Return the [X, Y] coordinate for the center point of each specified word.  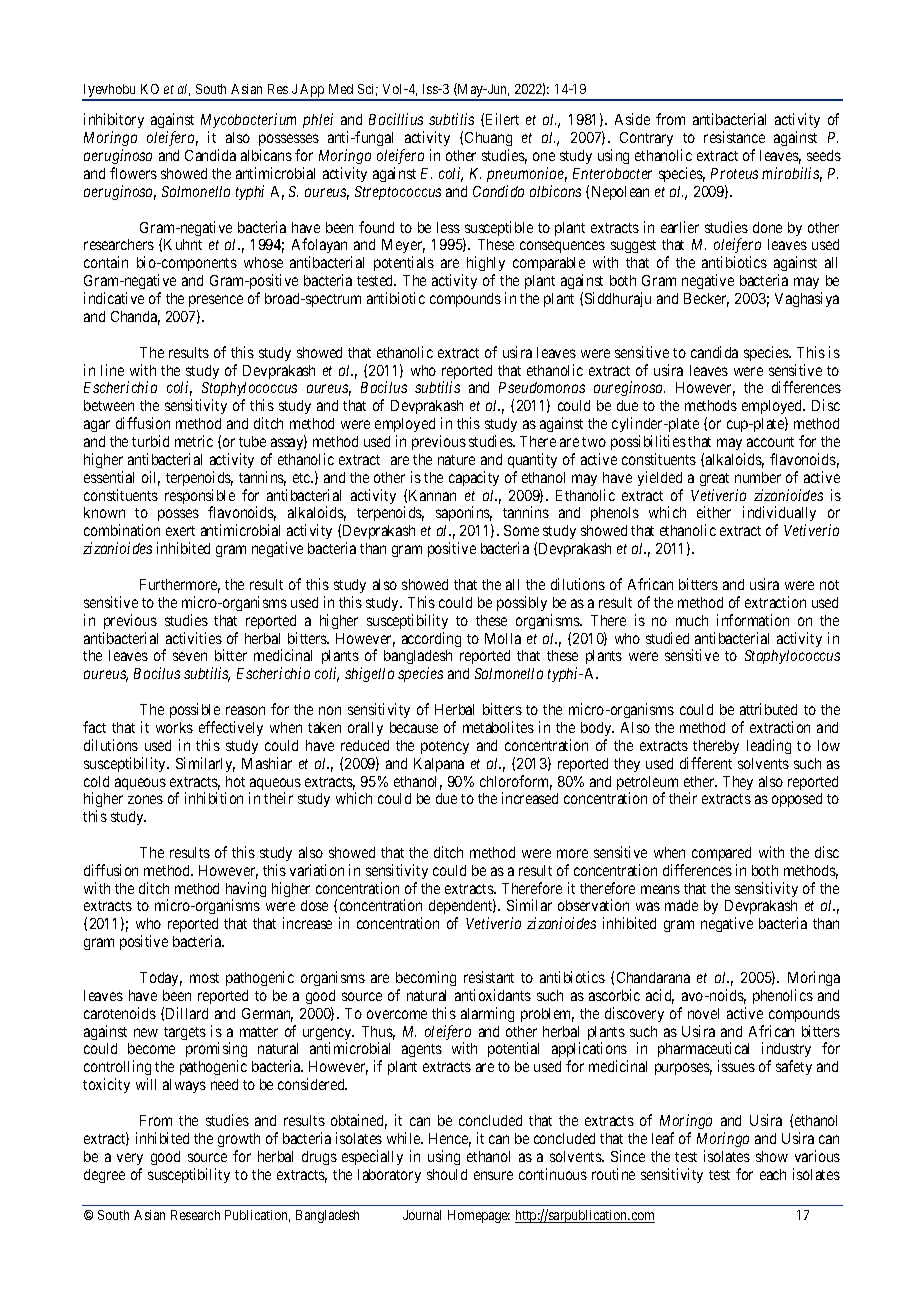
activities [194, 638]
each [773, 1174]
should [447, 1174]
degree [104, 1176]
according [431, 639]
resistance [734, 137]
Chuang [488, 141]
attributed [768, 709]
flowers [133, 173]
